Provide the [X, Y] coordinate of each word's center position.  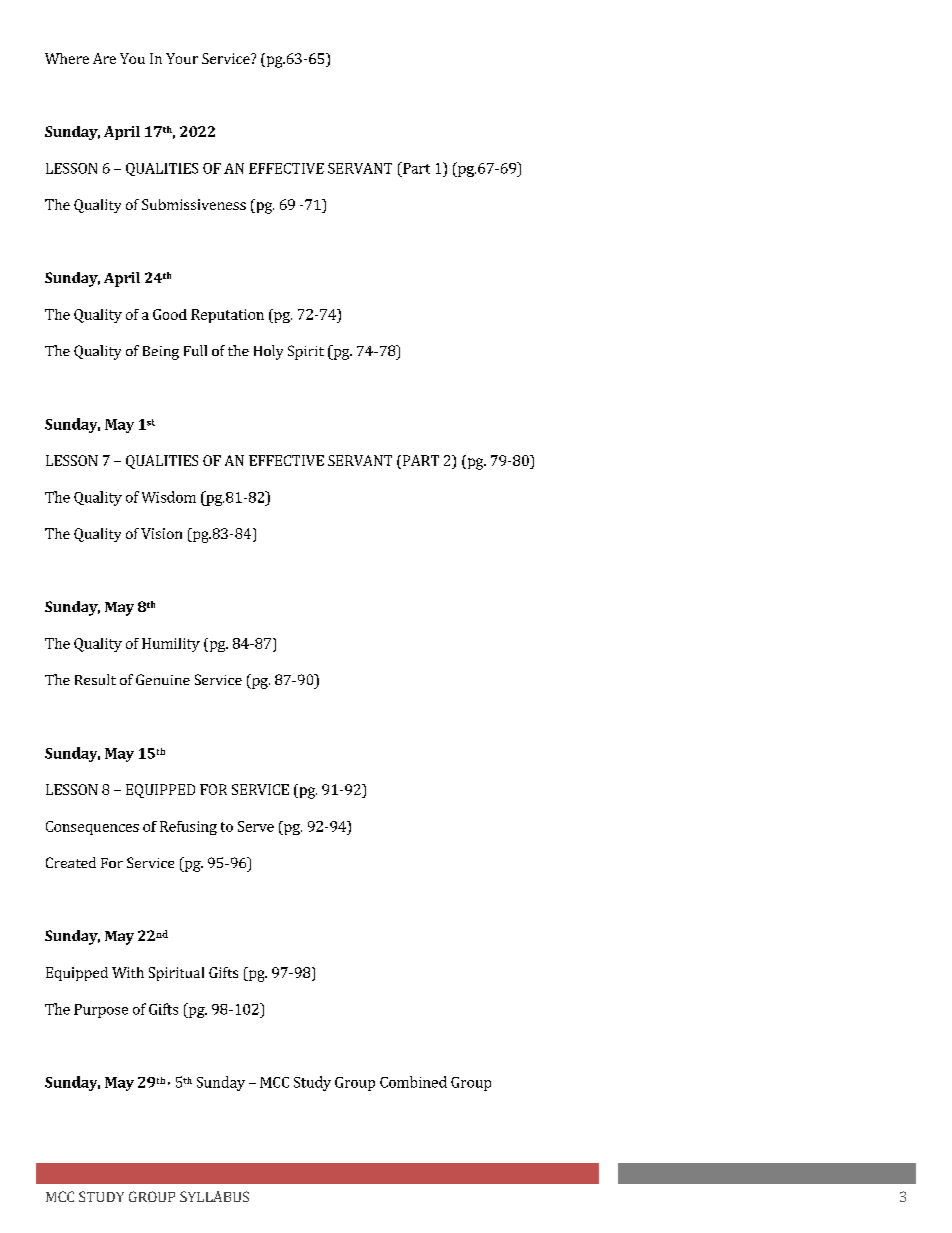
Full [195, 350]
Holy [268, 352]
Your [182, 58]
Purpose [101, 1011]
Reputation [227, 316]
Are [104, 58]
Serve [256, 826]
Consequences [92, 828]
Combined [413, 1082]
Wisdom [169, 497]
